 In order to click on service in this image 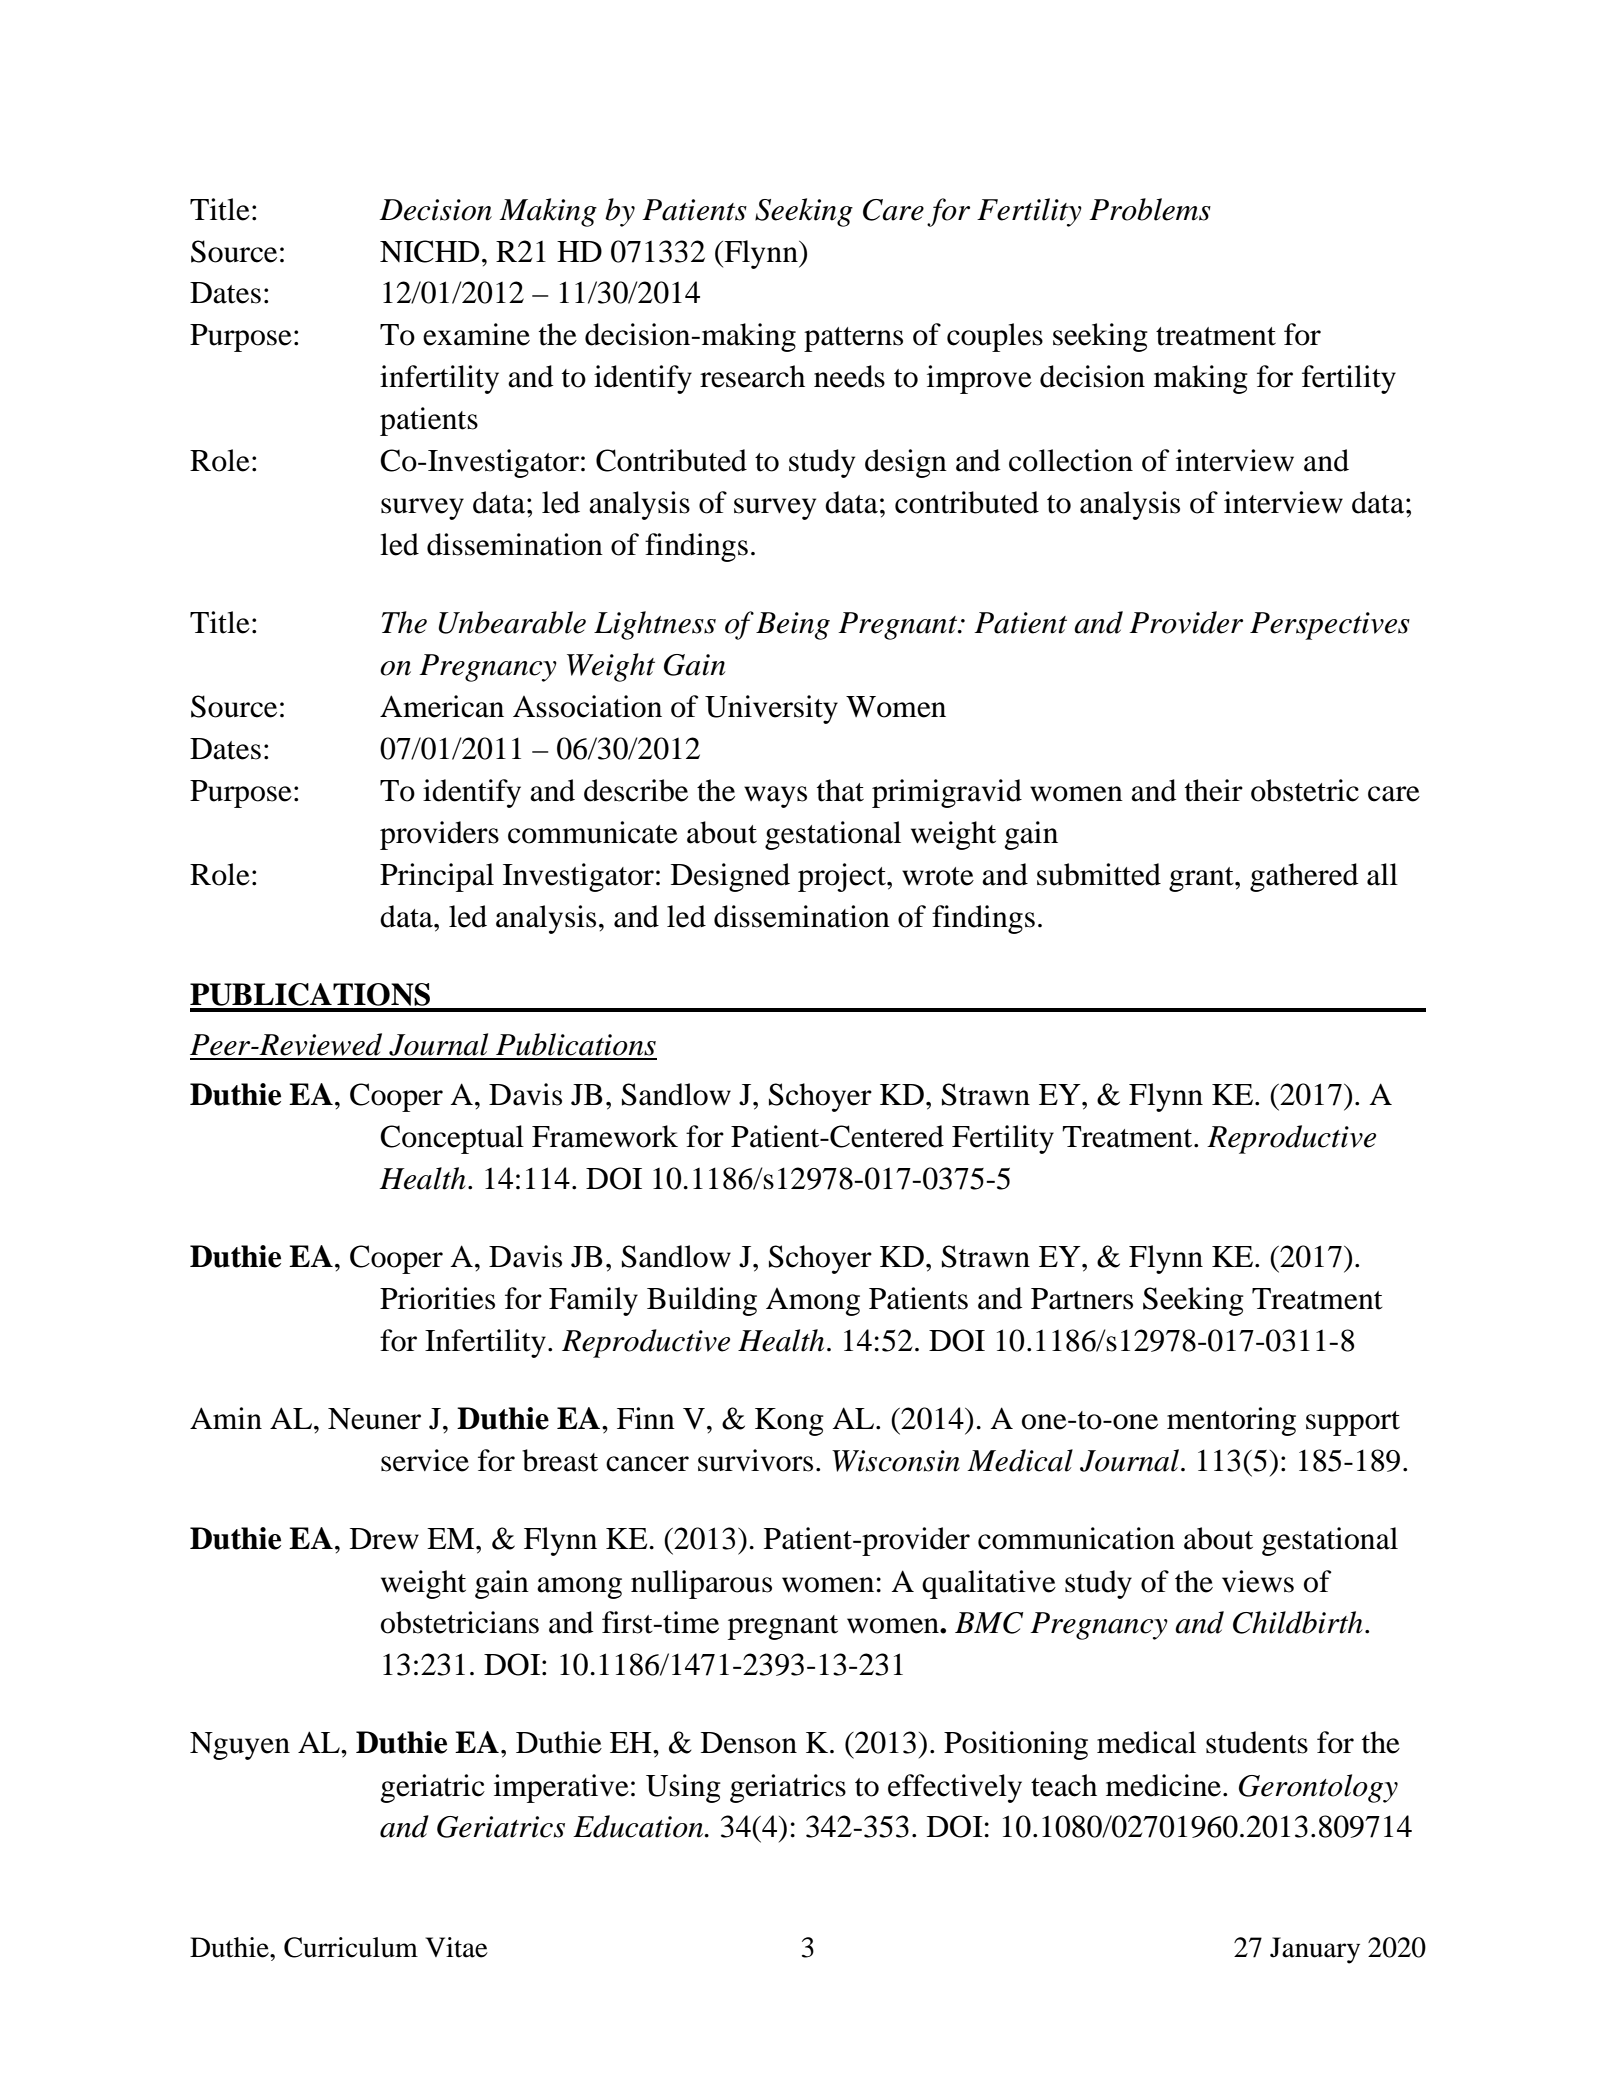, I will do `click(425, 1460)`.
